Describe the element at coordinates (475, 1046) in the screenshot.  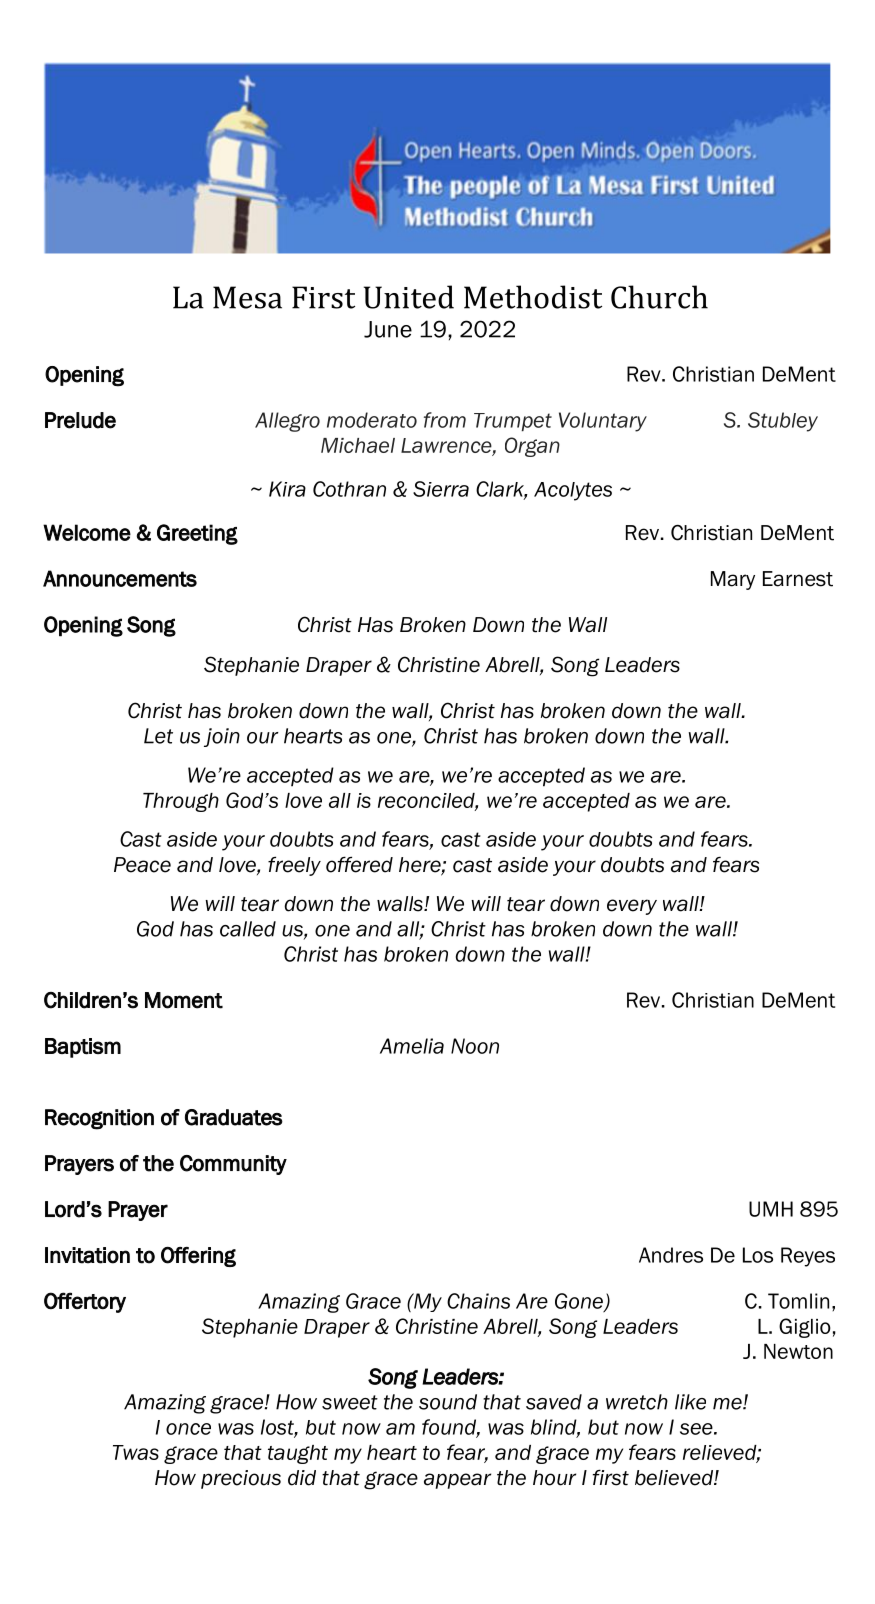
I see `Noon` at that location.
